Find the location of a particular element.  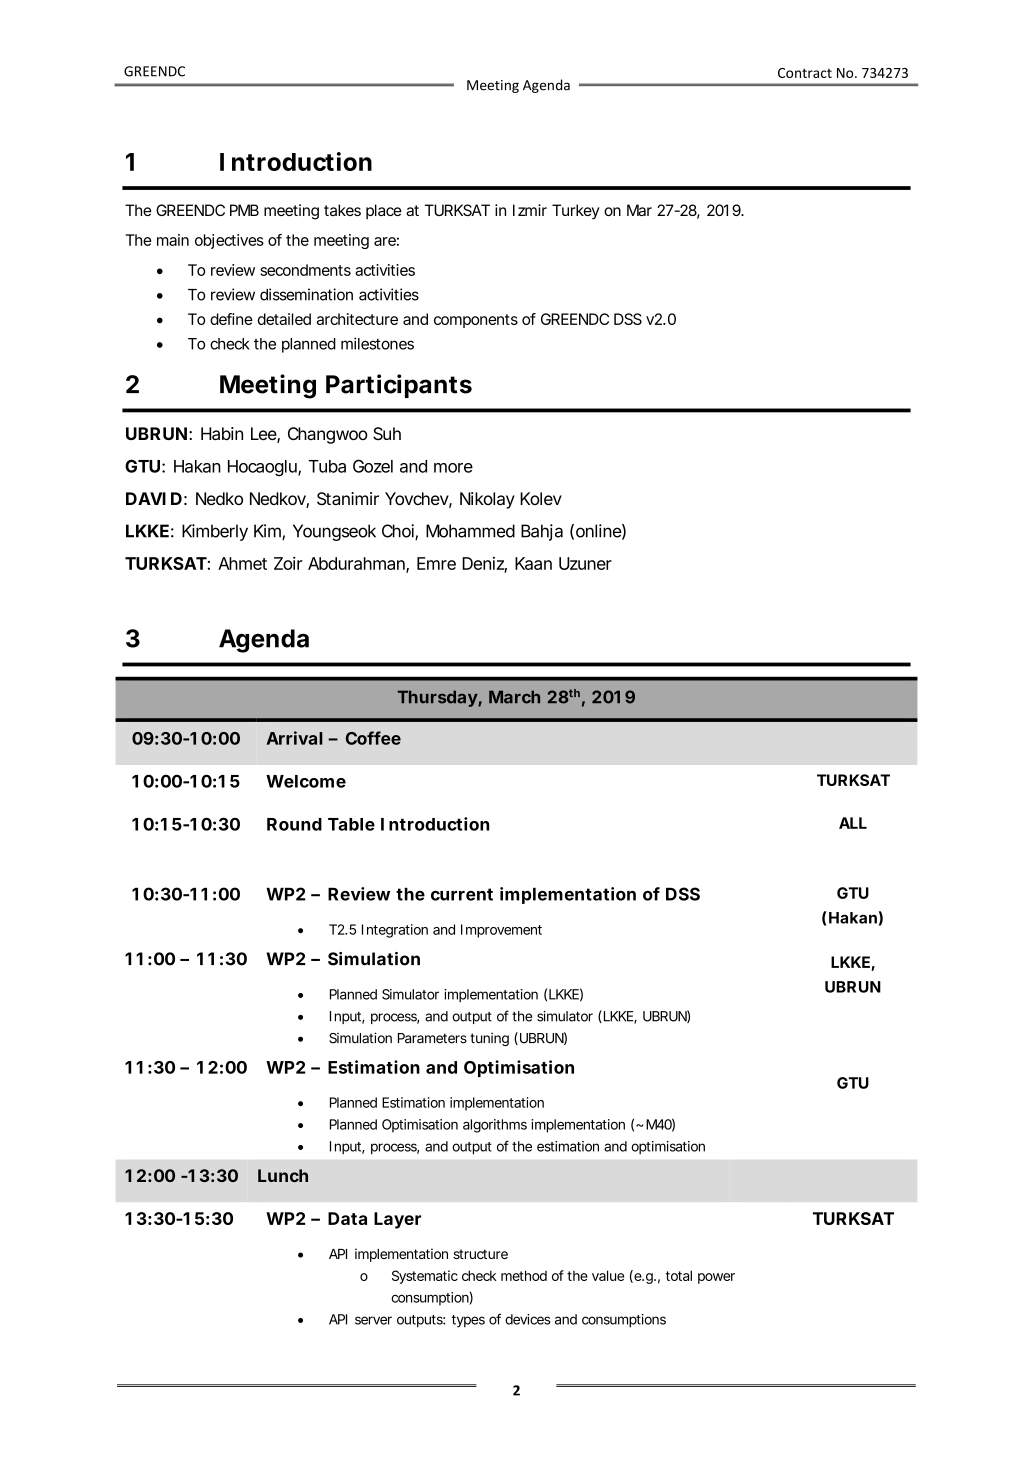

components is located at coordinates (476, 321).
